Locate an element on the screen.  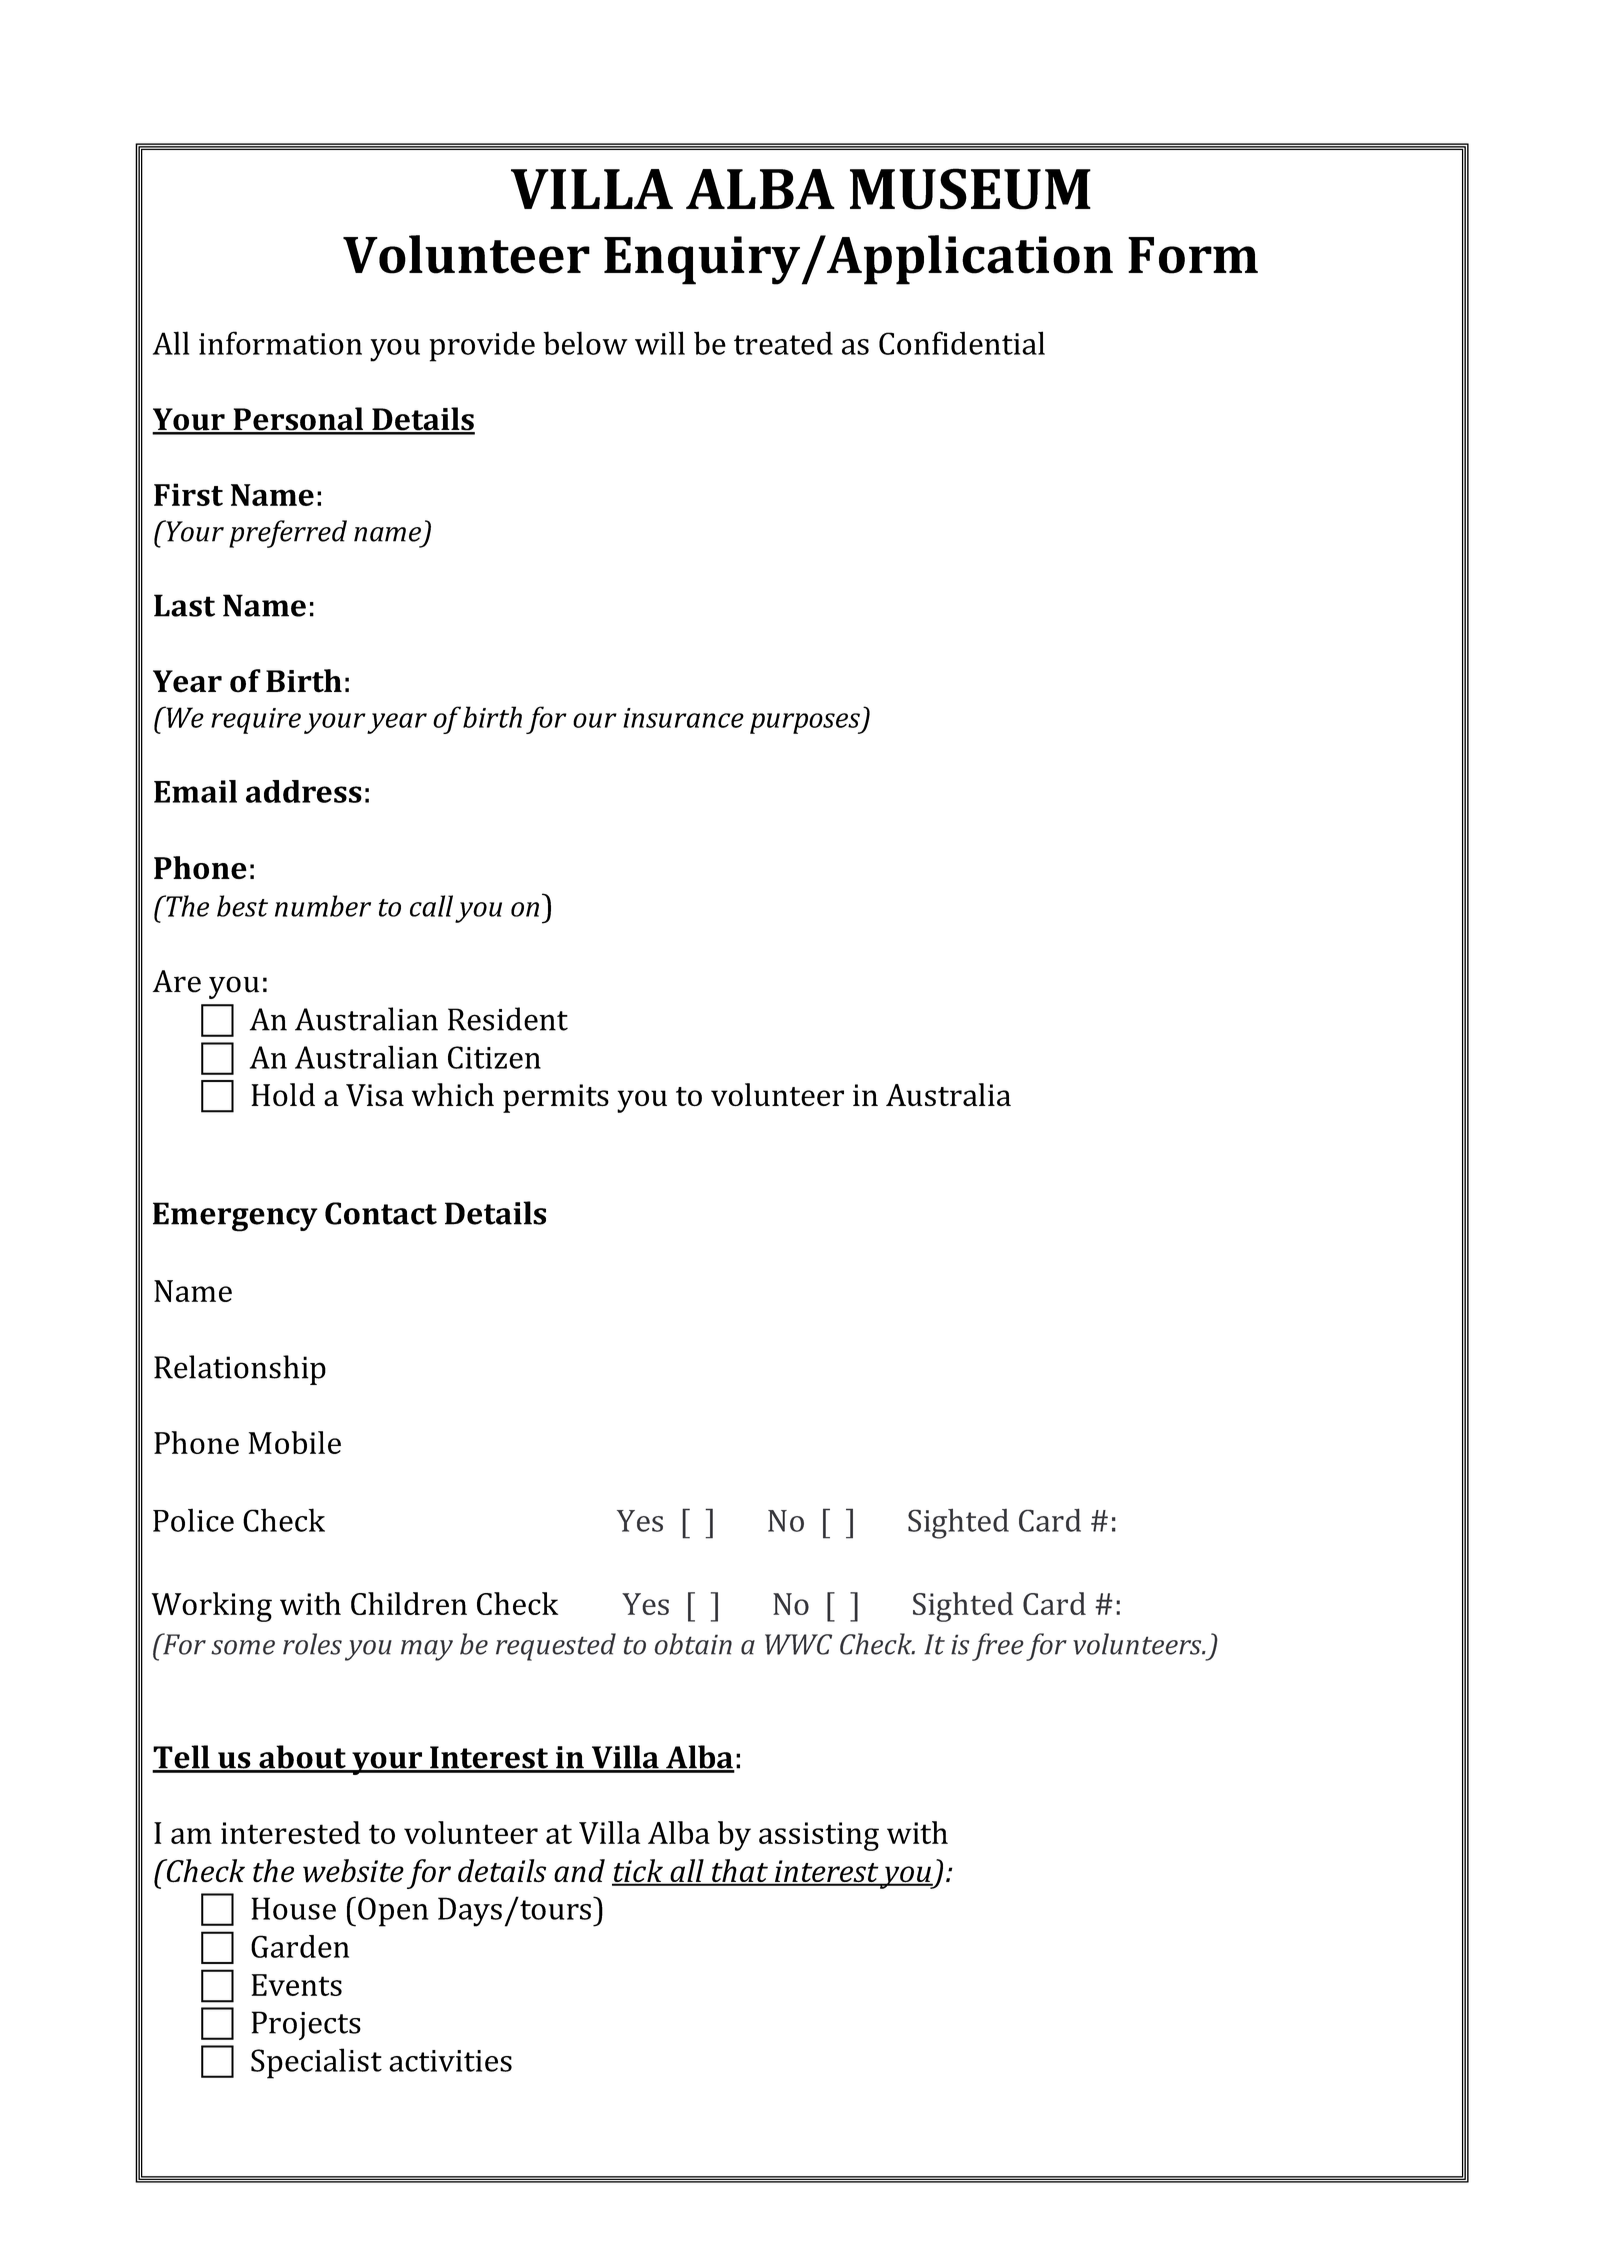
MUSEUM is located at coordinates (970, 189).
